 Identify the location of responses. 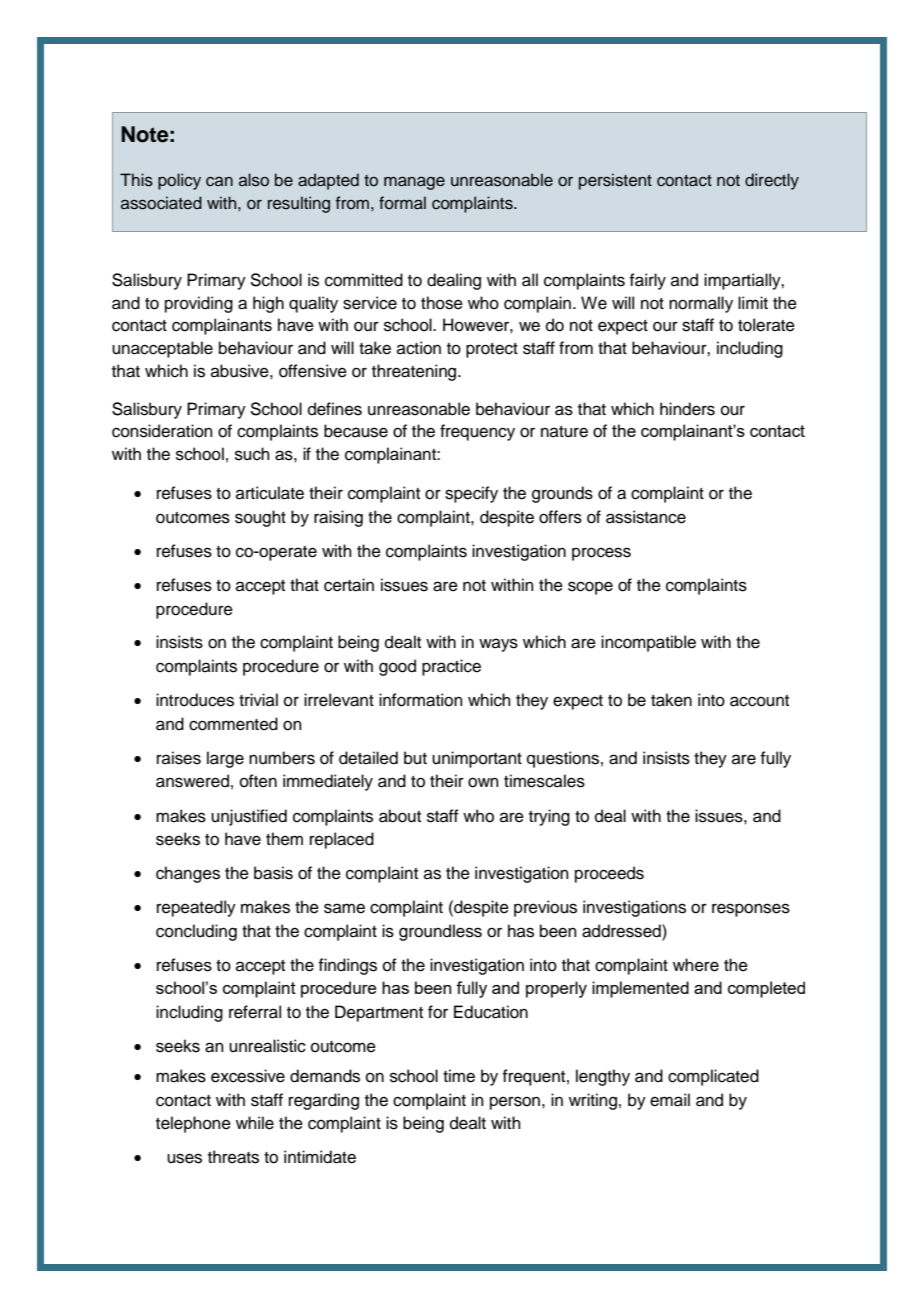
(751, 910).
